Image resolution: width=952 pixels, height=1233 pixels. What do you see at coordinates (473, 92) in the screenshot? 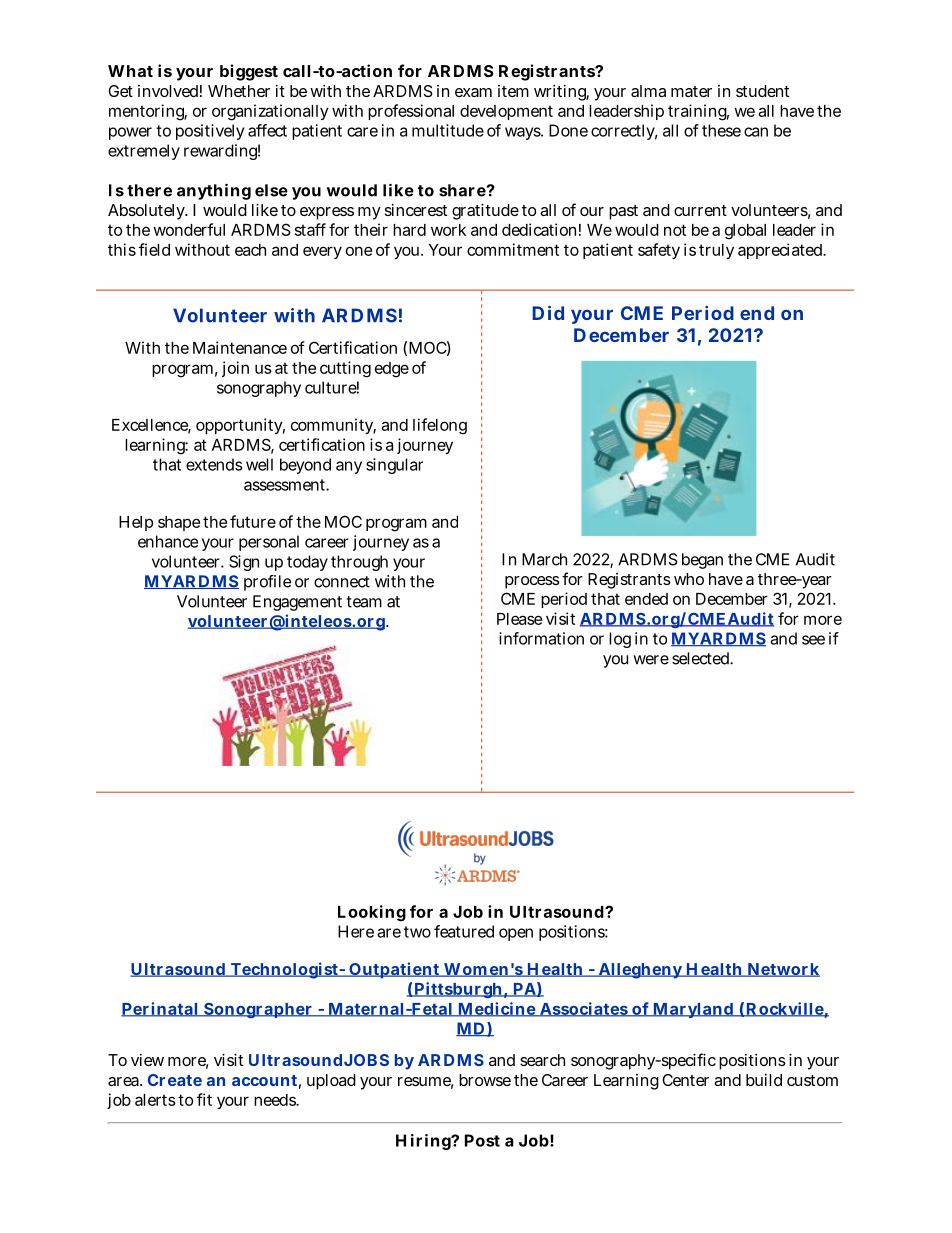
I see `exam` at bounding box center [473, 92].
